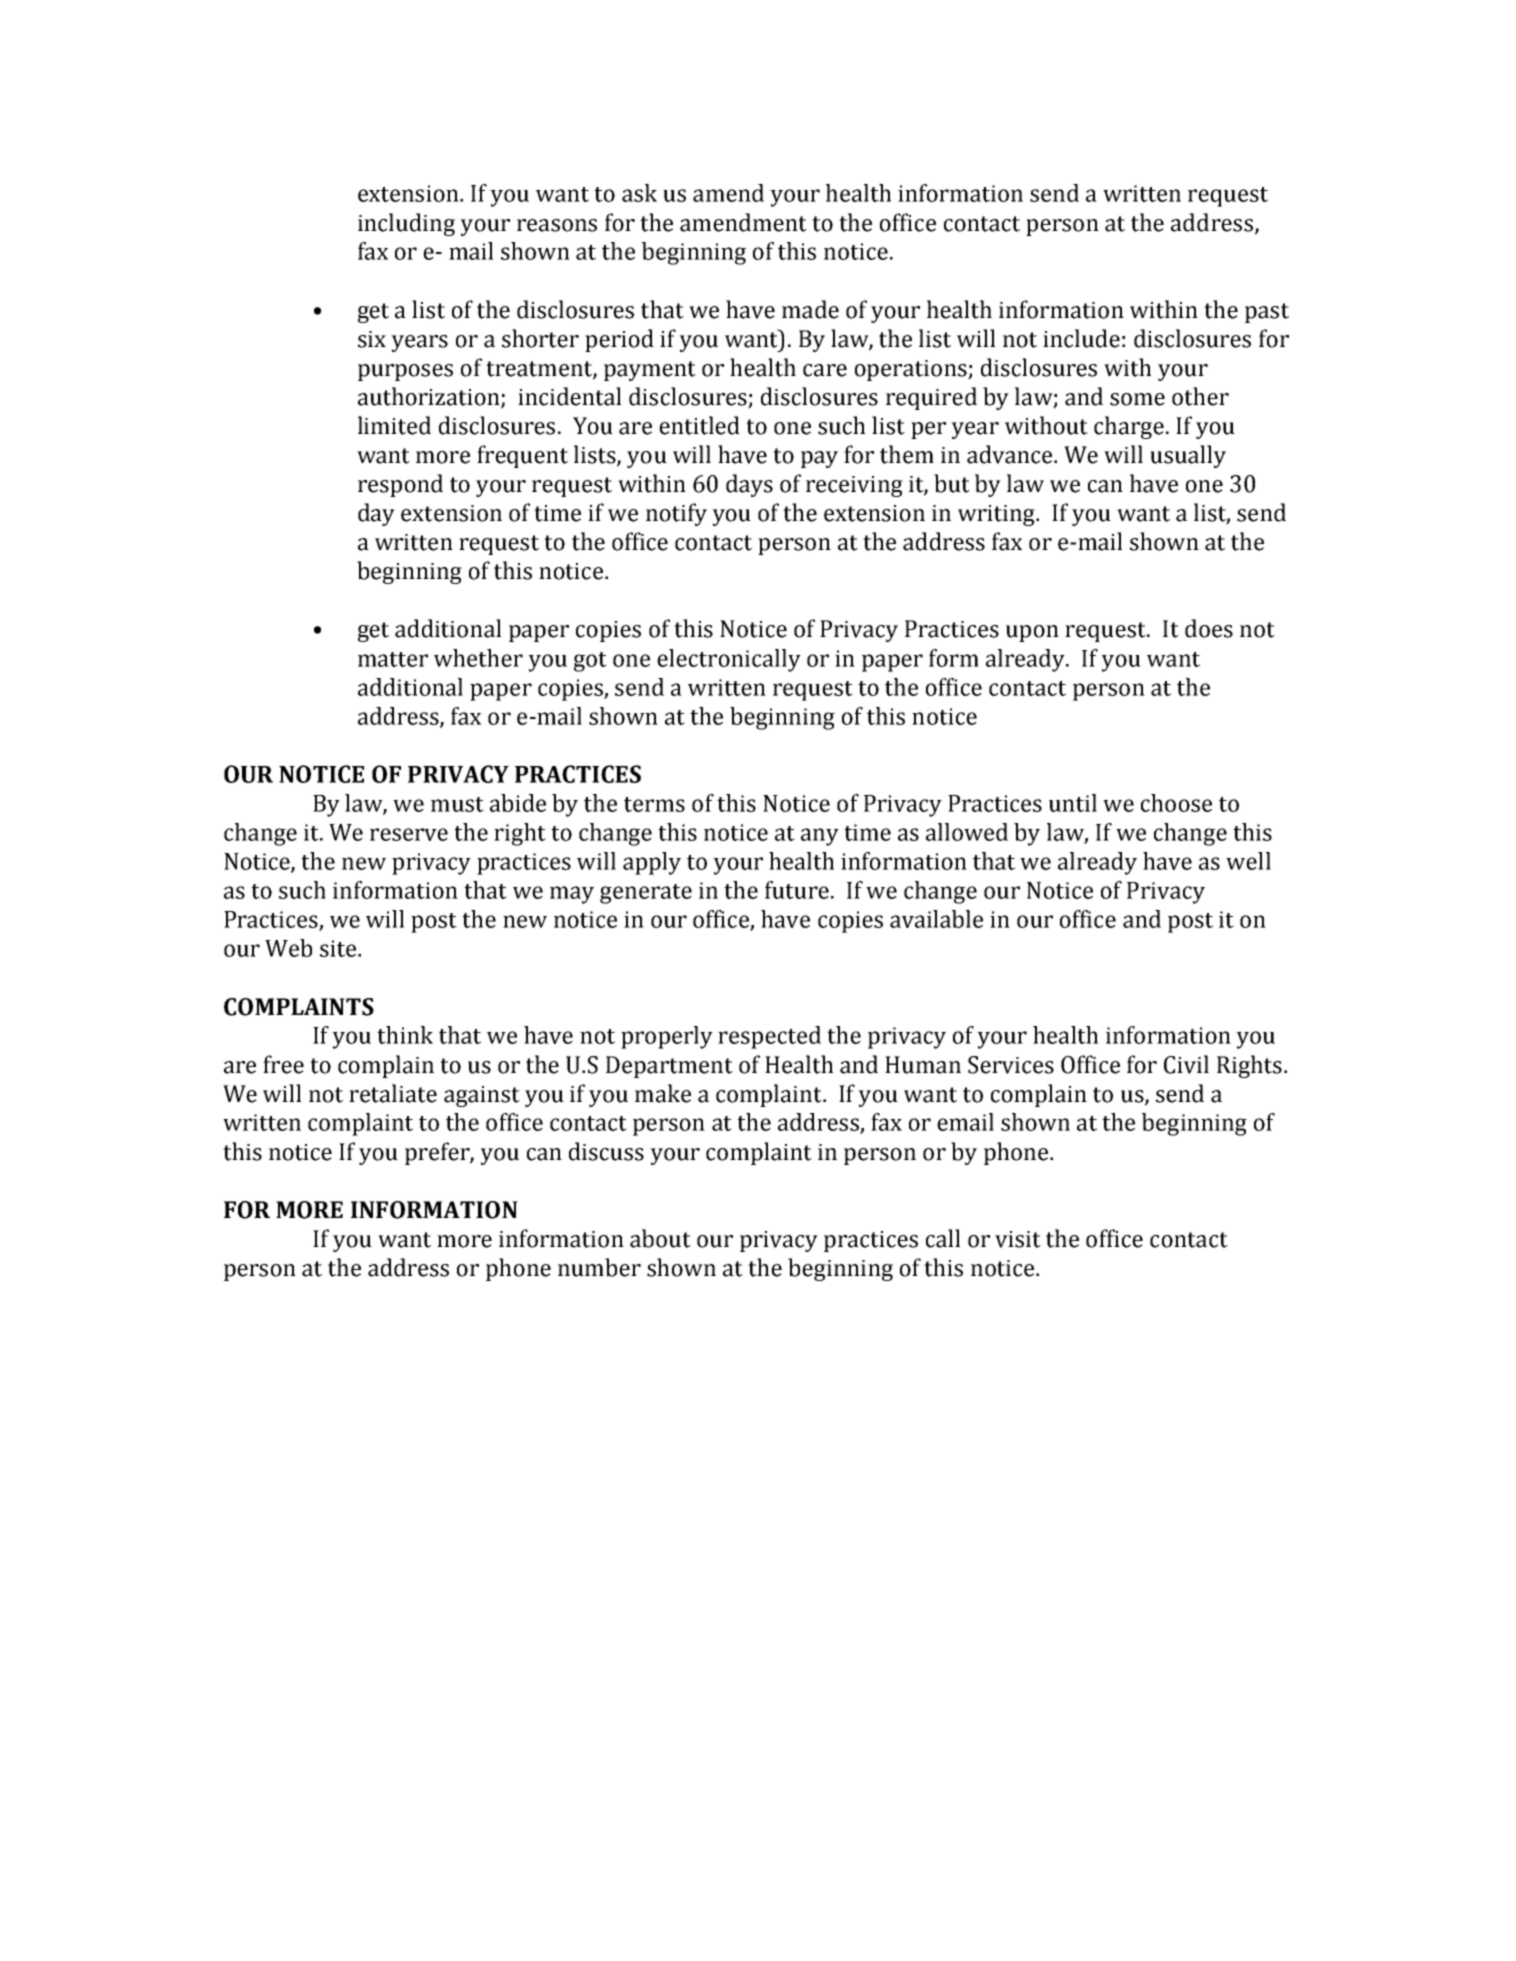 This screenshot has height=1961, width=1516. I want to click on including, so click(406, 224).
